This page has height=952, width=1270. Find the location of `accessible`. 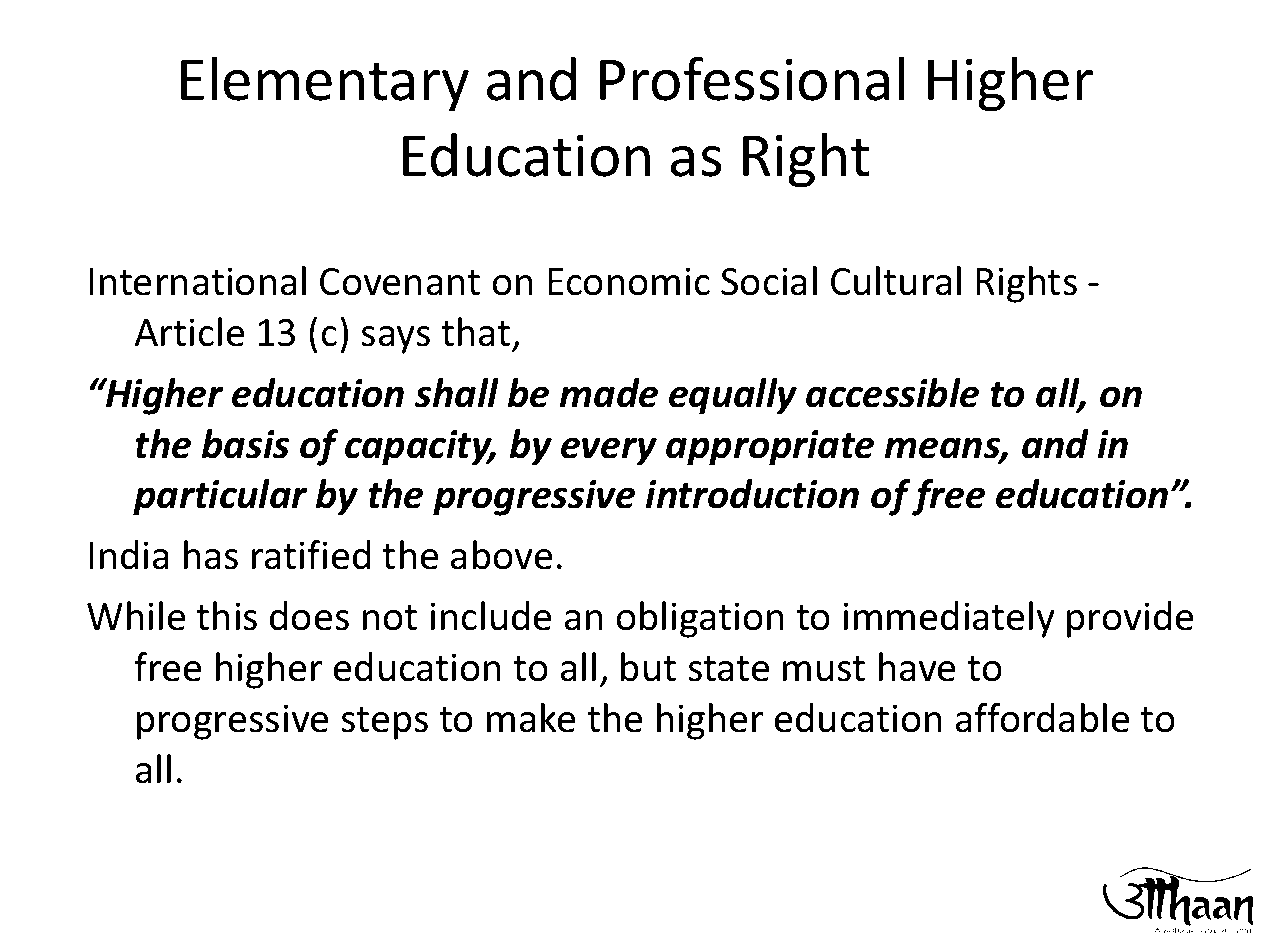

accessible is located at coordinates (892, 393).
